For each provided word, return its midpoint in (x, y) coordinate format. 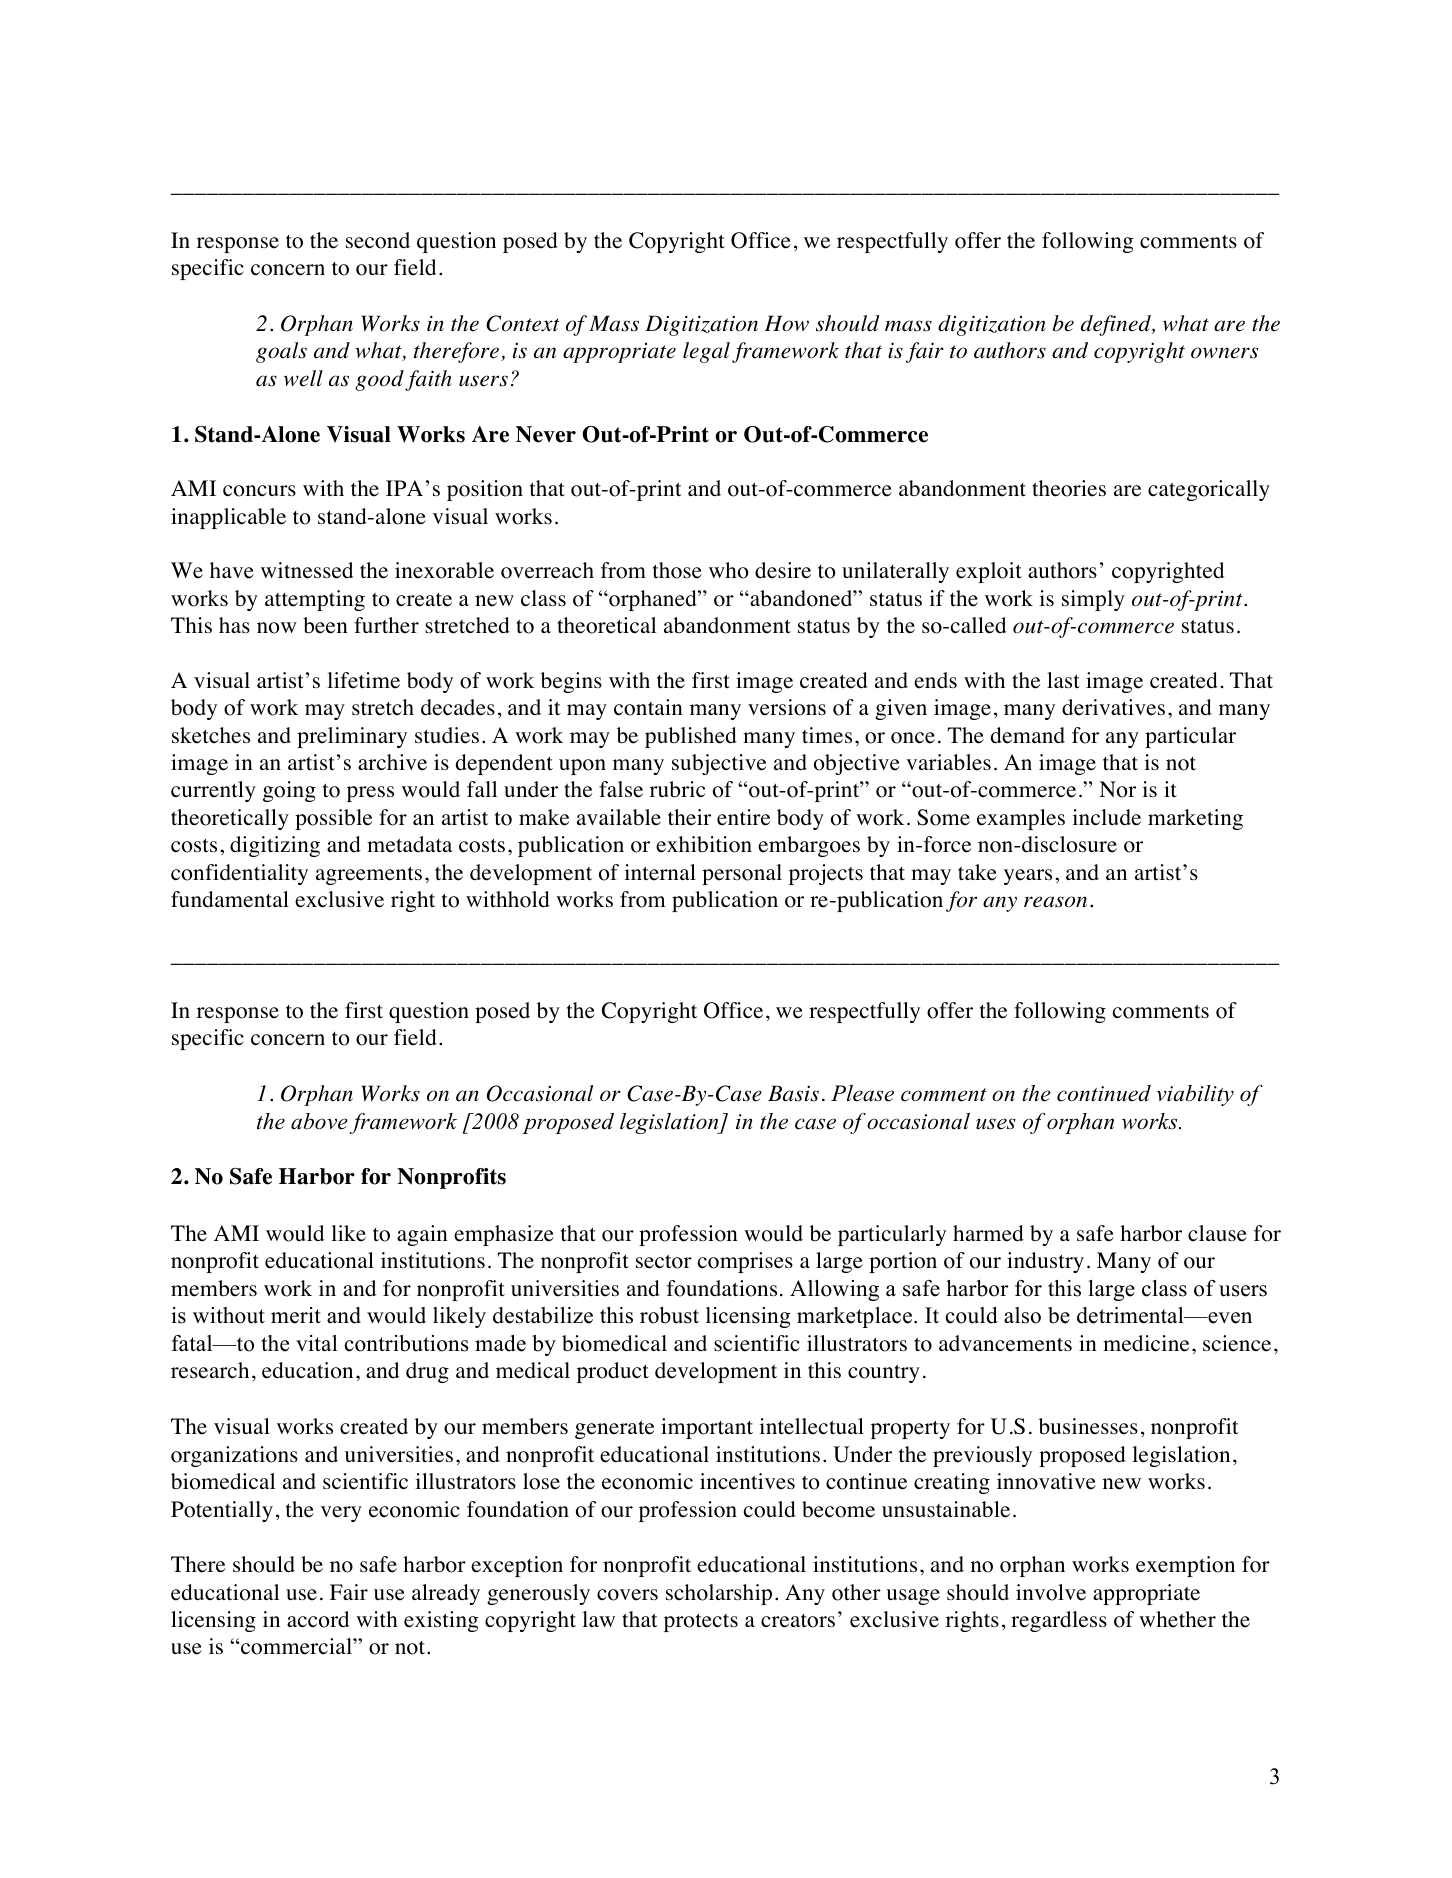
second (378, 240)
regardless (1059, 1621)
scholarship (719, 1594)
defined (1117, 325)
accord (318, 1619)
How (786, 323)
